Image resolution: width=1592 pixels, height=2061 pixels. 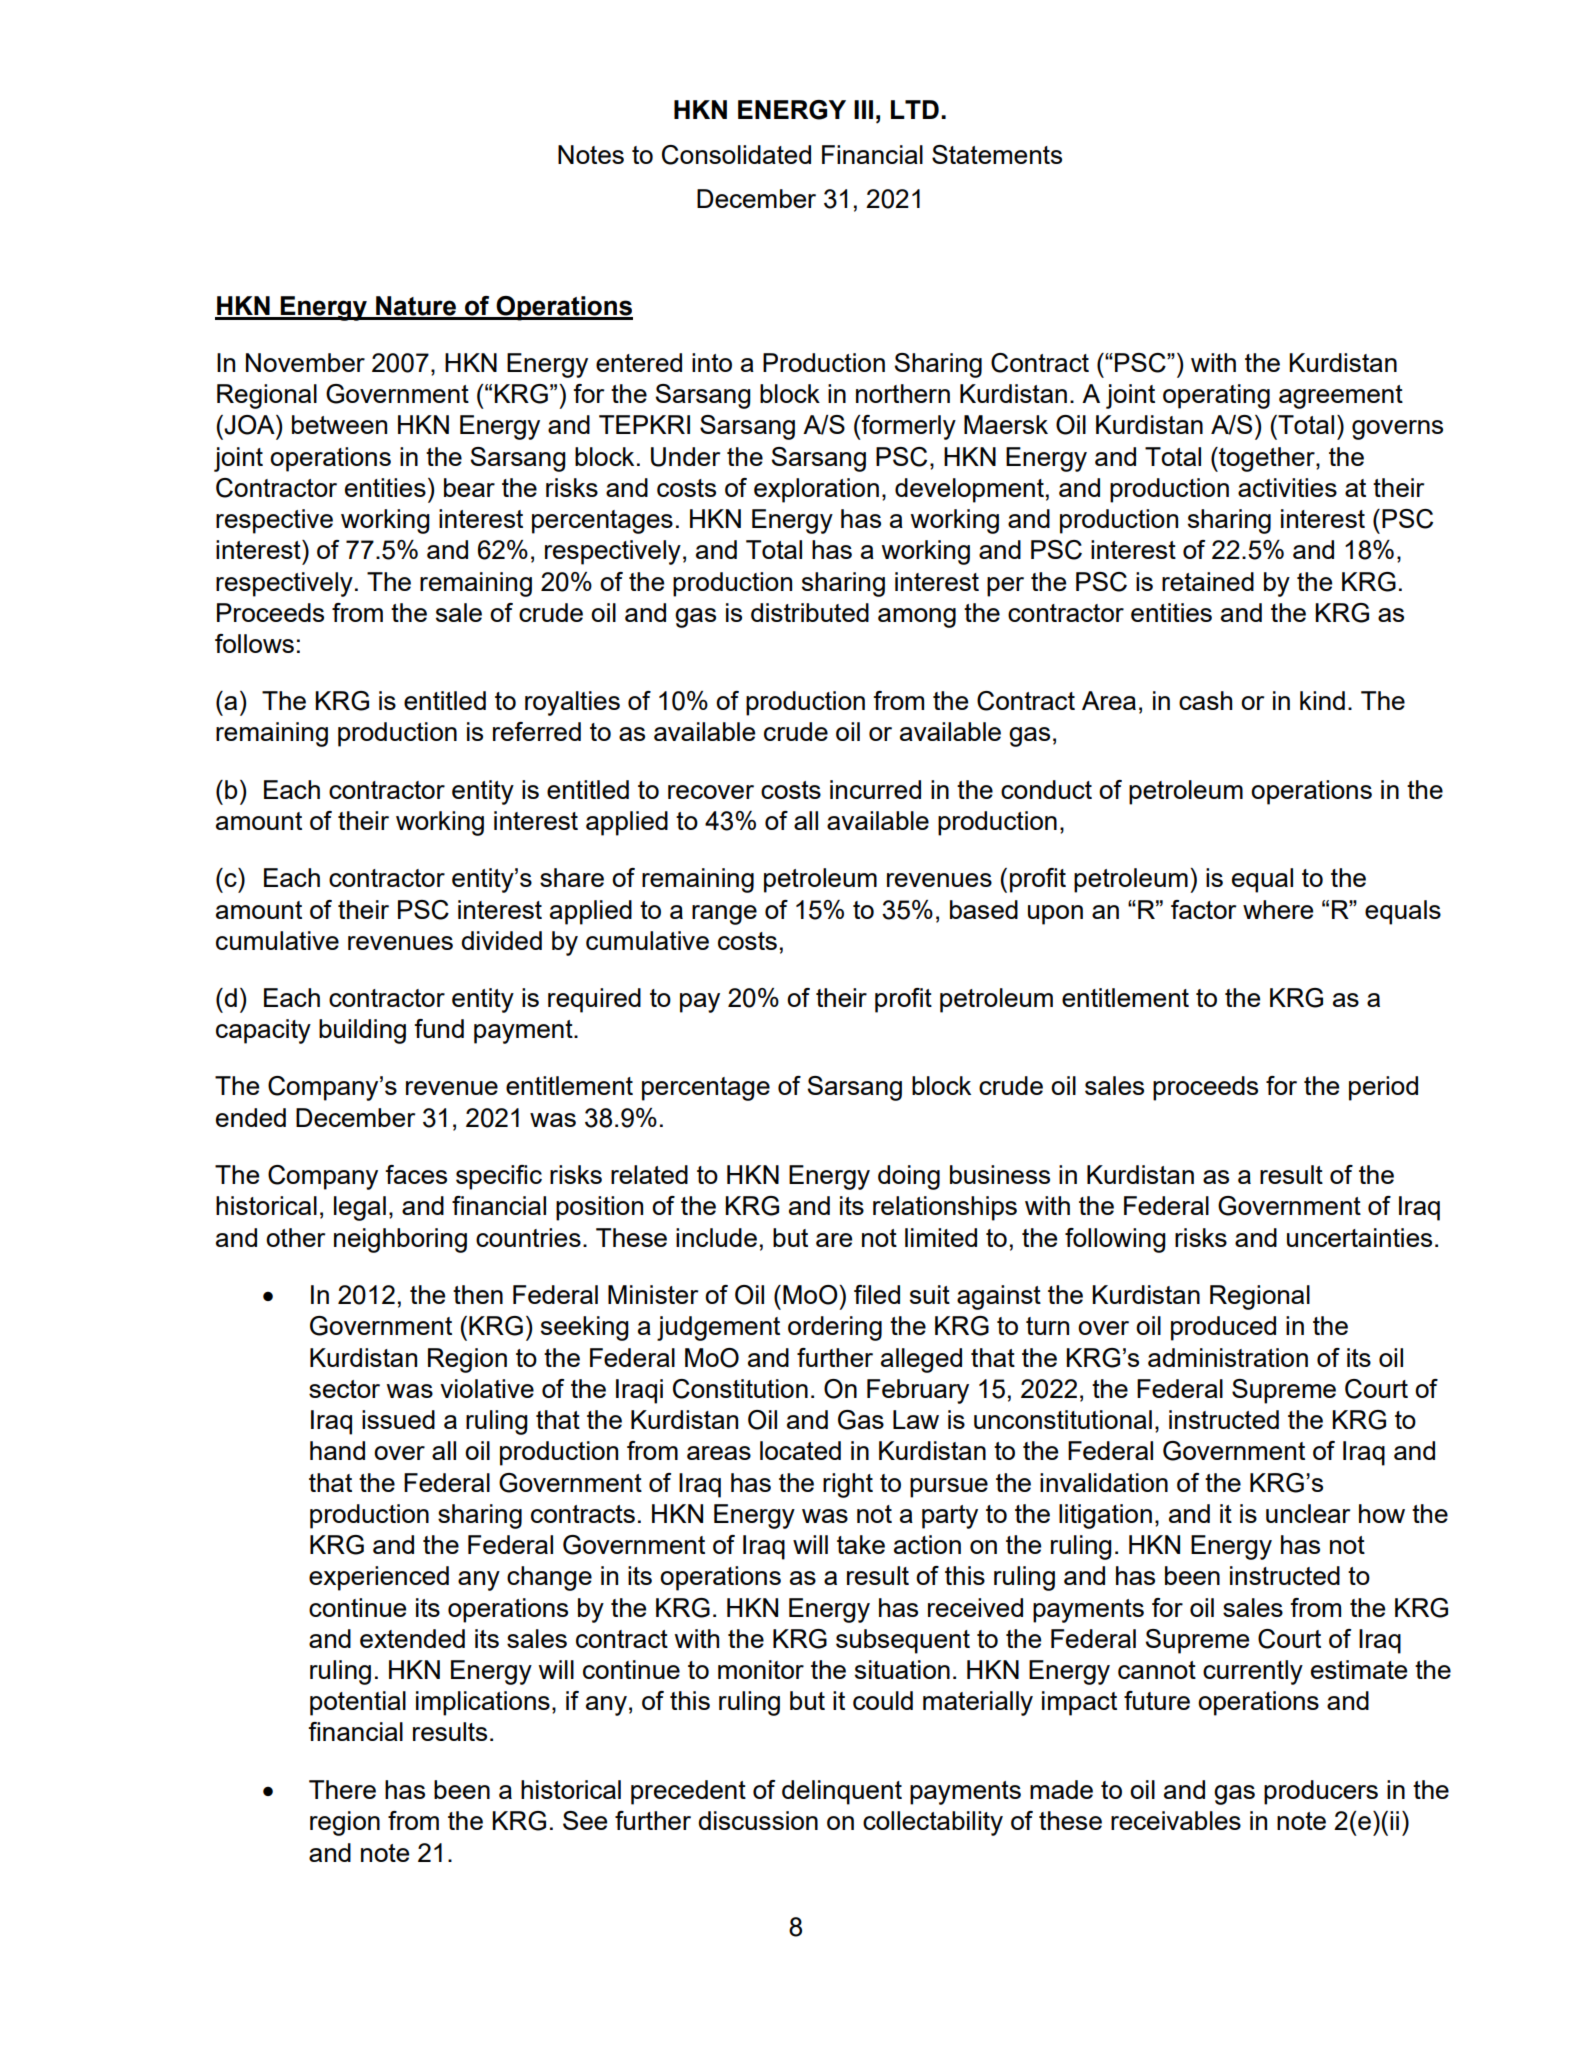 What do you see at coordinates (1359, 1237) in the image?
I see `uncertainties` at bounding box center [1359, 1237].
